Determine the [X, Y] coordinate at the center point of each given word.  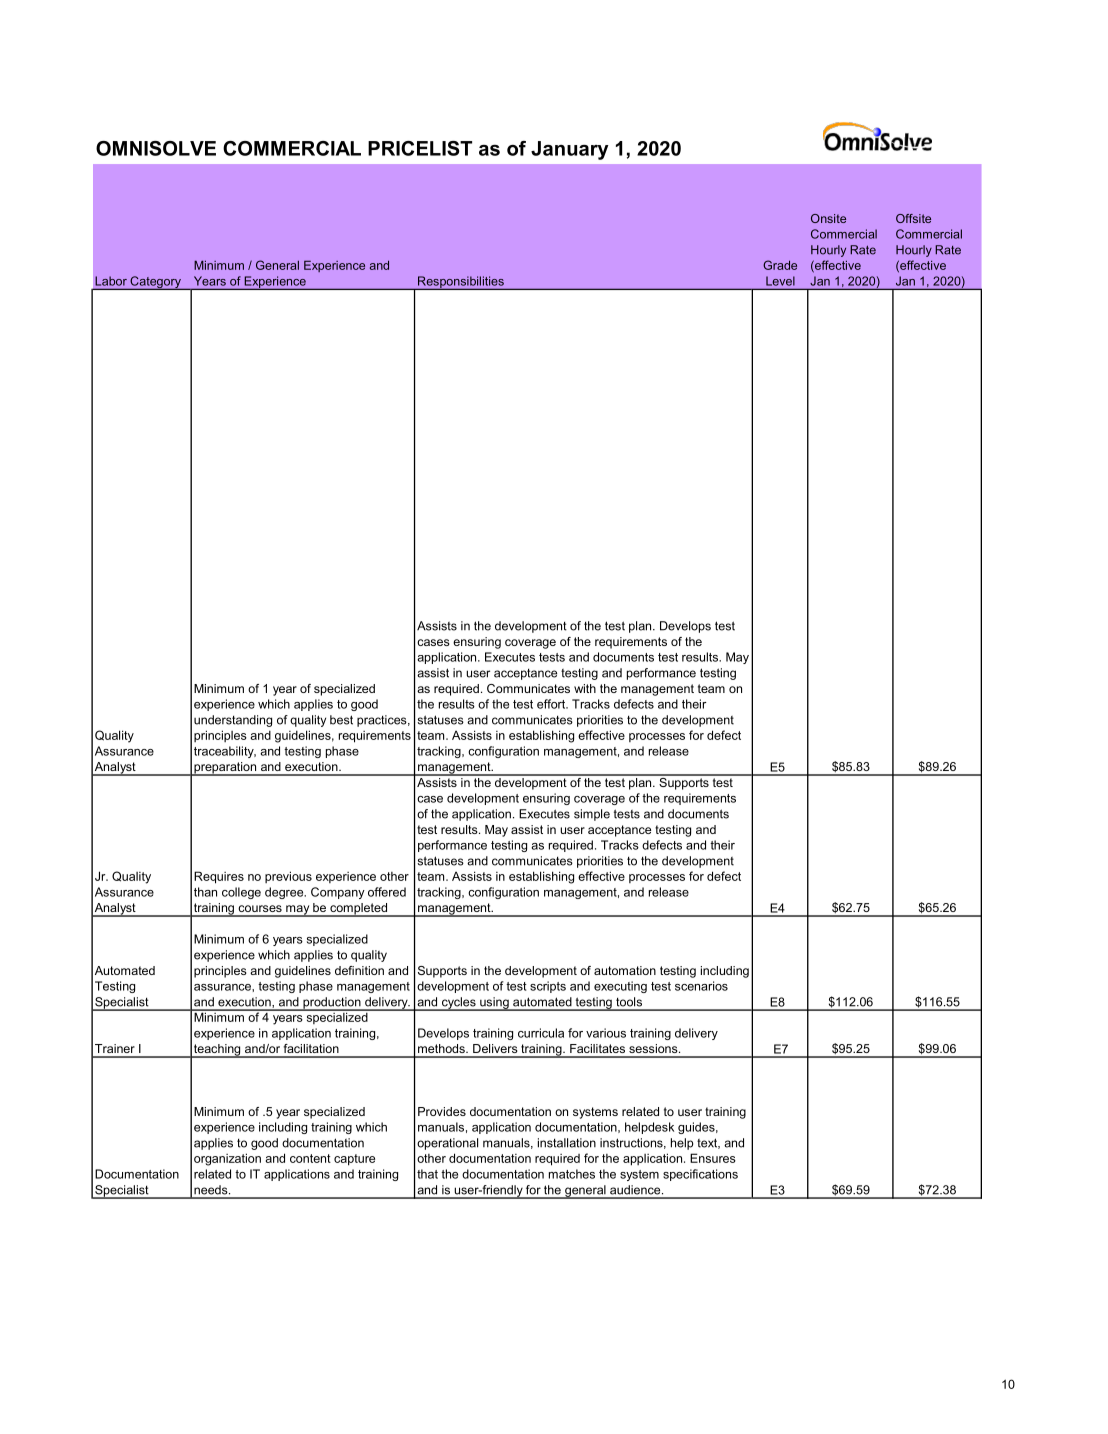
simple [592, 815]
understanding [233, 721]
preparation [225, 769]
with [585, 688]
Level [780, 281]
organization [227, 1159]
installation [567, 1143]
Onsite [828, 218]
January [570, 150]
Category [155, 283]
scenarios [701, 986]
